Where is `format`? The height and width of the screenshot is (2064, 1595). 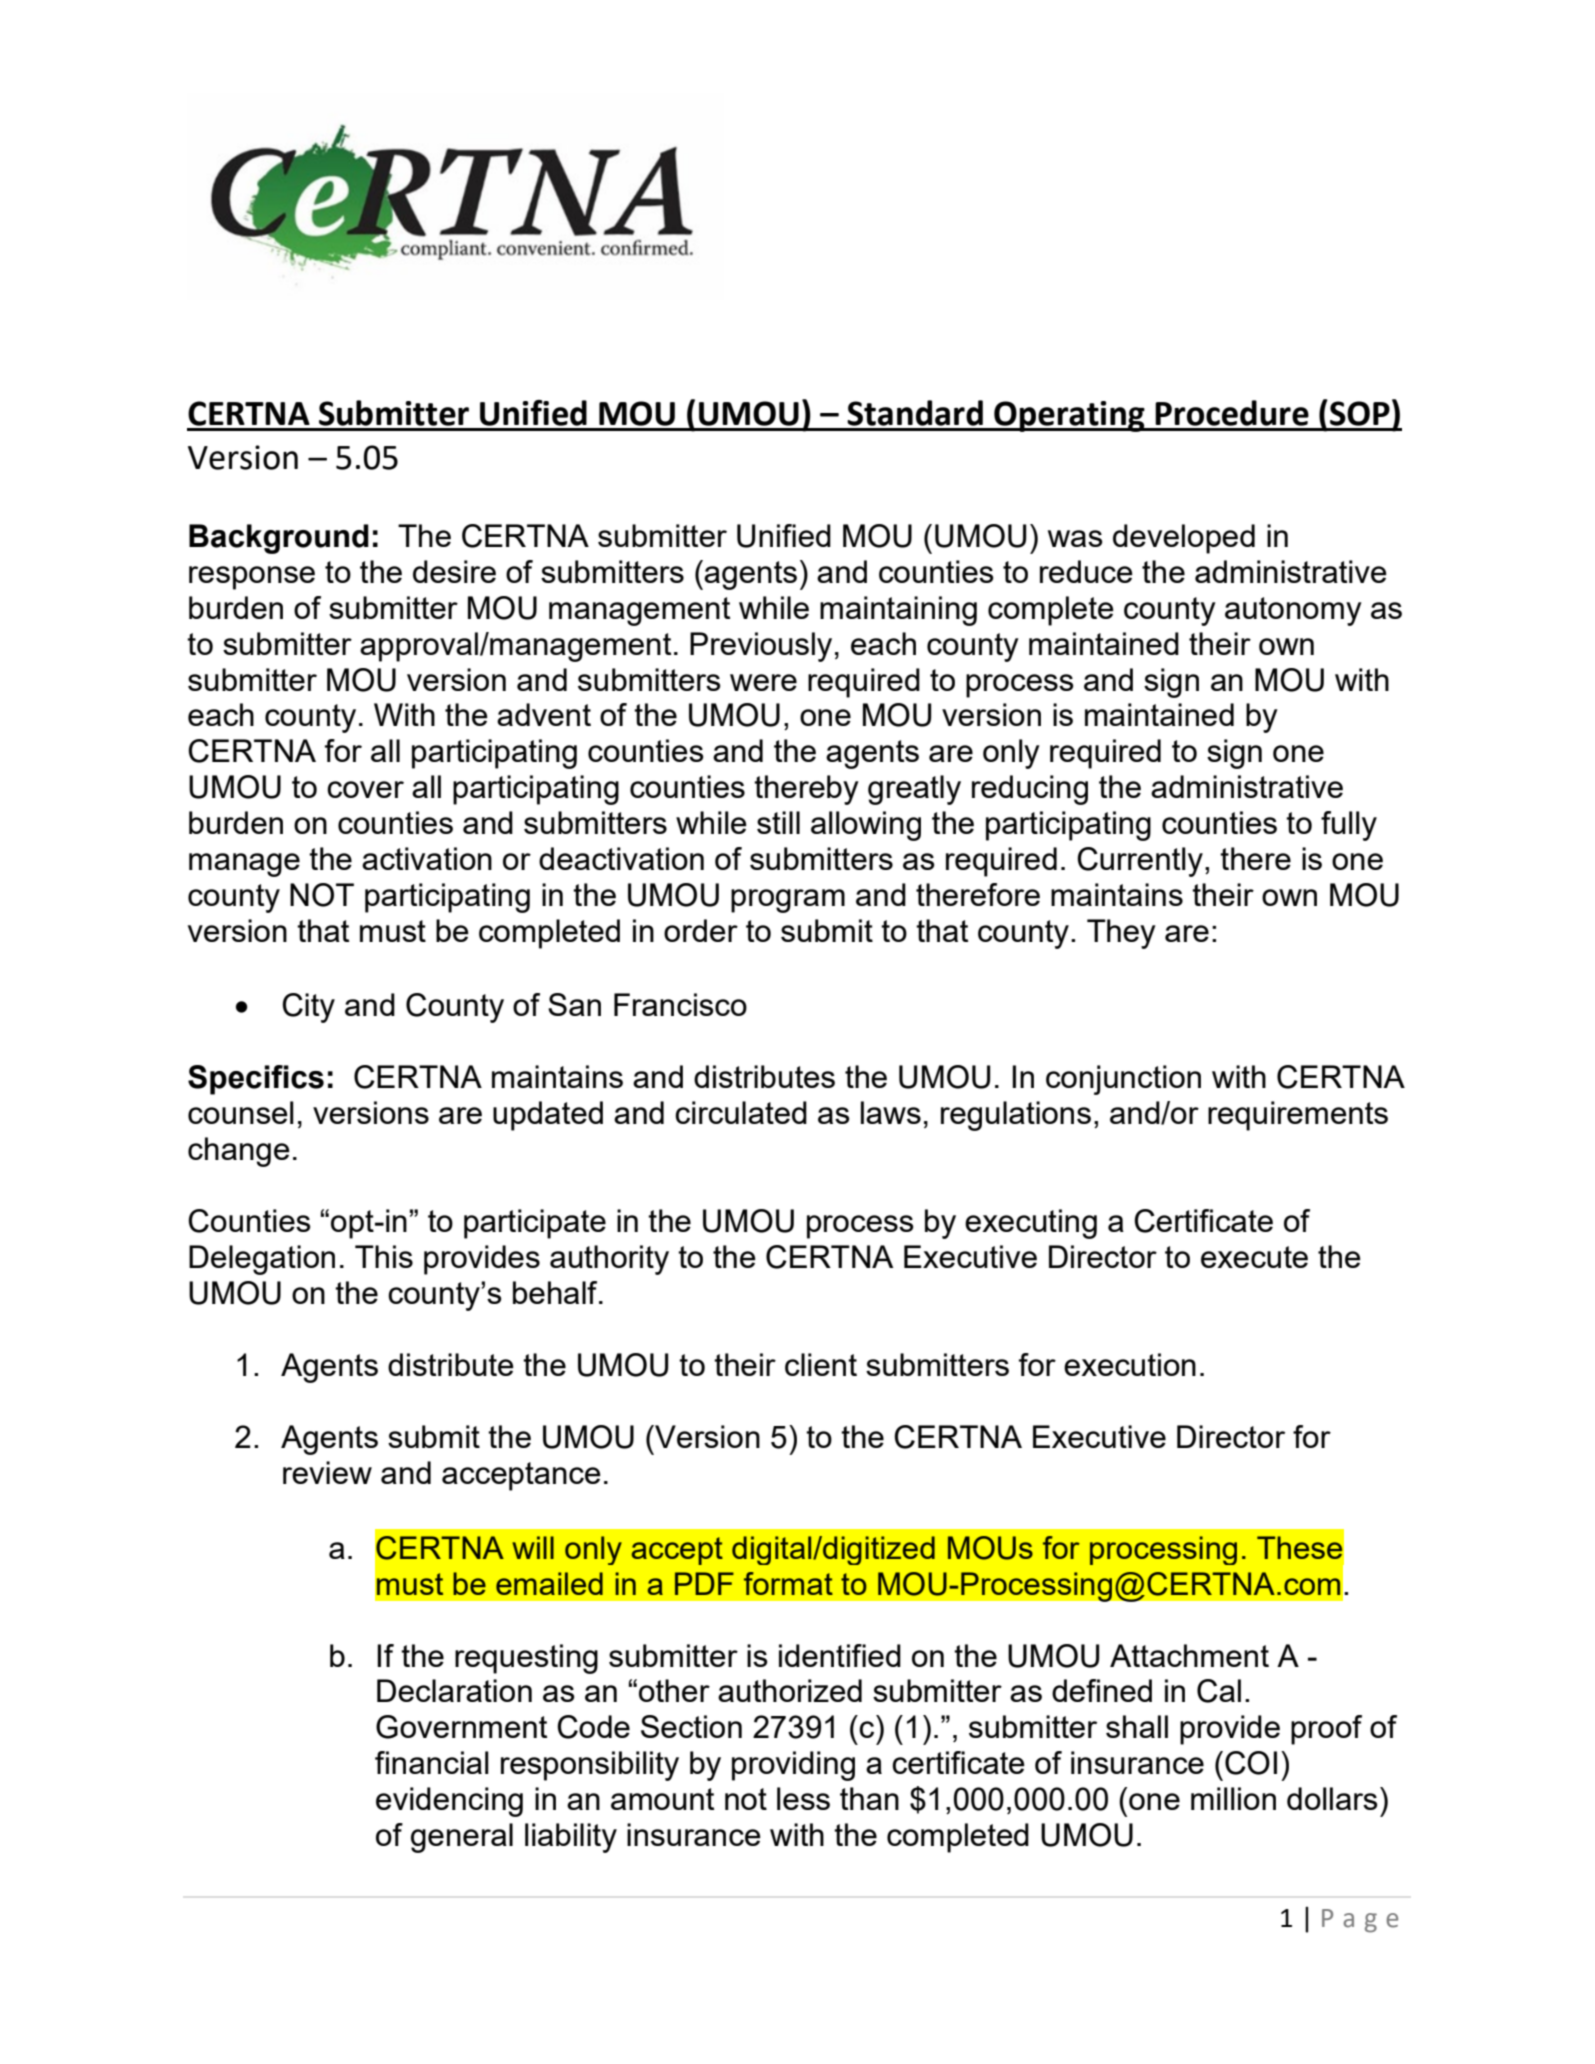
format is located at coordinates (788, 1583).
